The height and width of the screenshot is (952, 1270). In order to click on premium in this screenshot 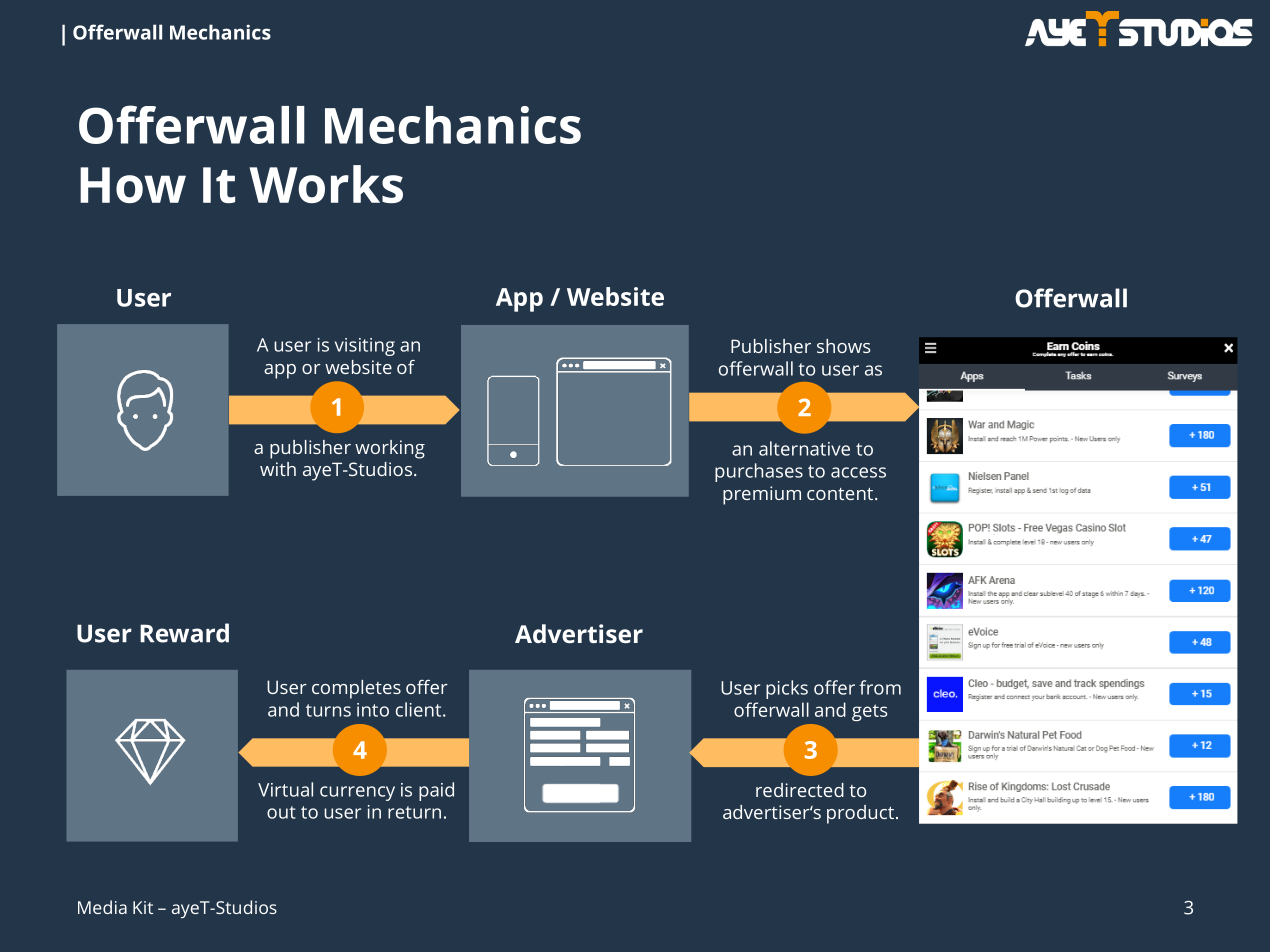, I will do `click(762, 495)`.
